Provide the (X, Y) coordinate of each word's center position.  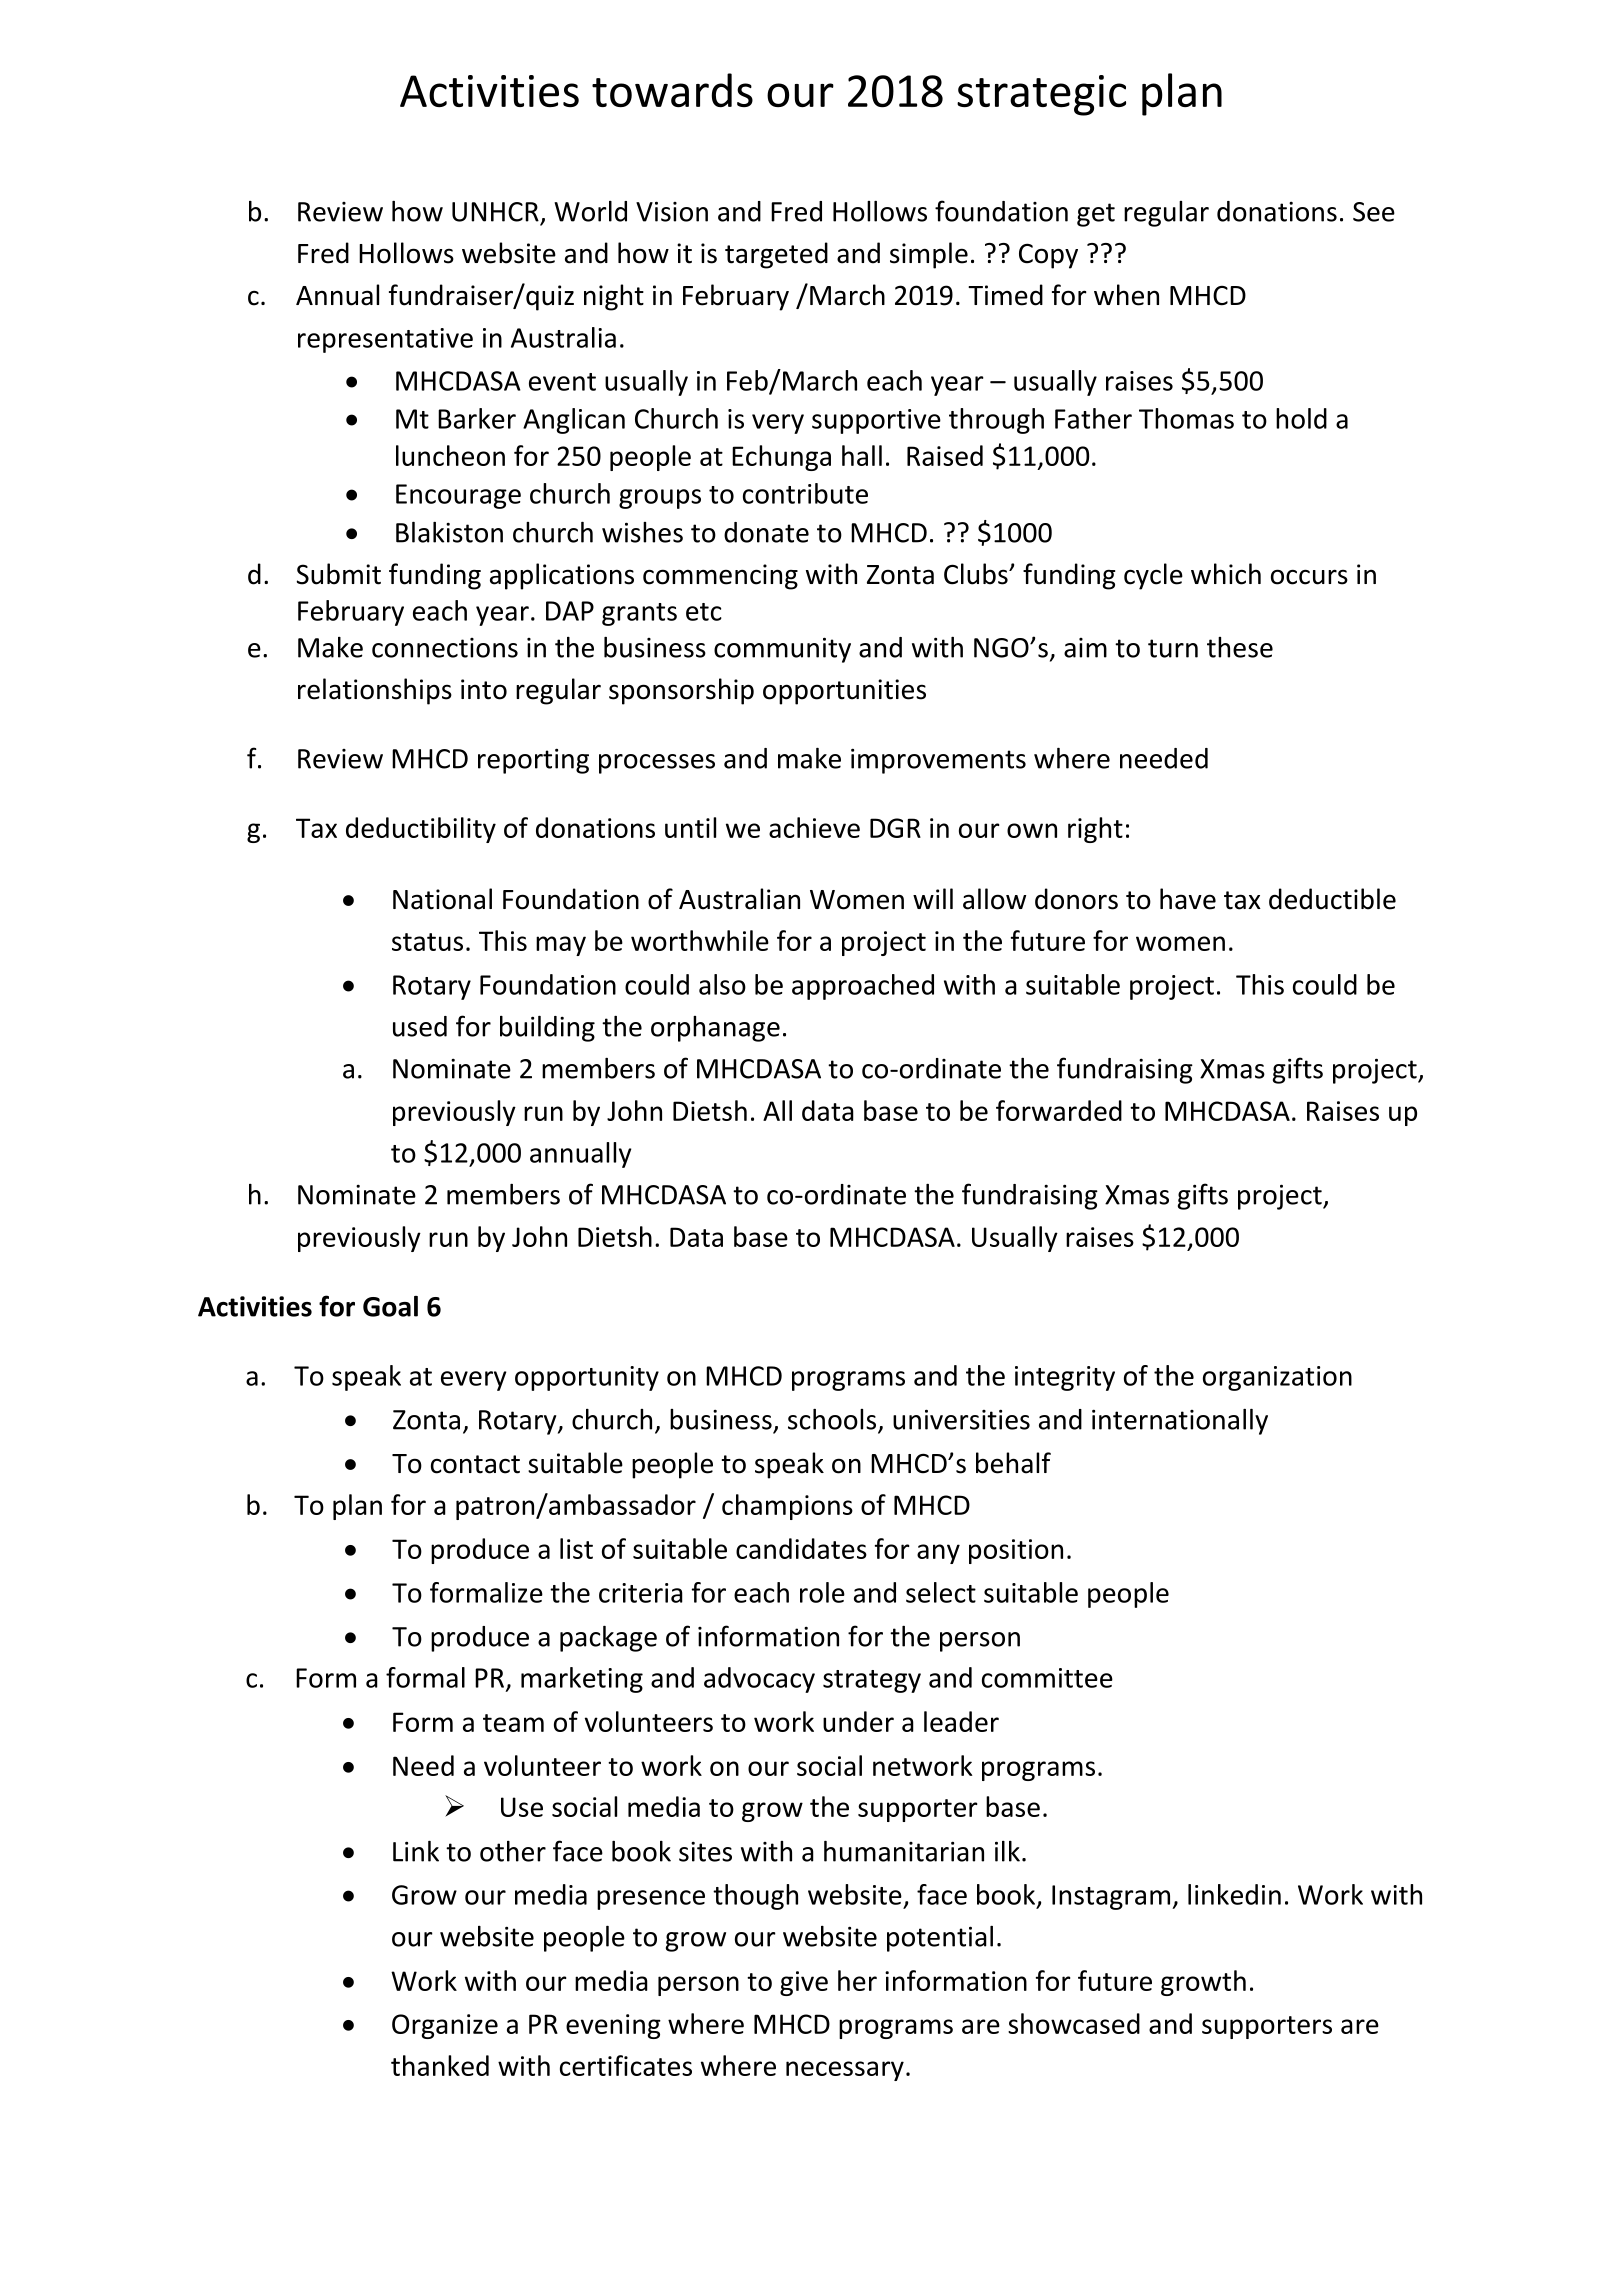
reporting (533, 761)
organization (1277, 1378)
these (1240, 647)
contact (475, 1464)
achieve (814, 827)
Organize (445, 2026)
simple (929, 255)
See (1374, 212)
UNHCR (495, 212)
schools (833, 1420)
